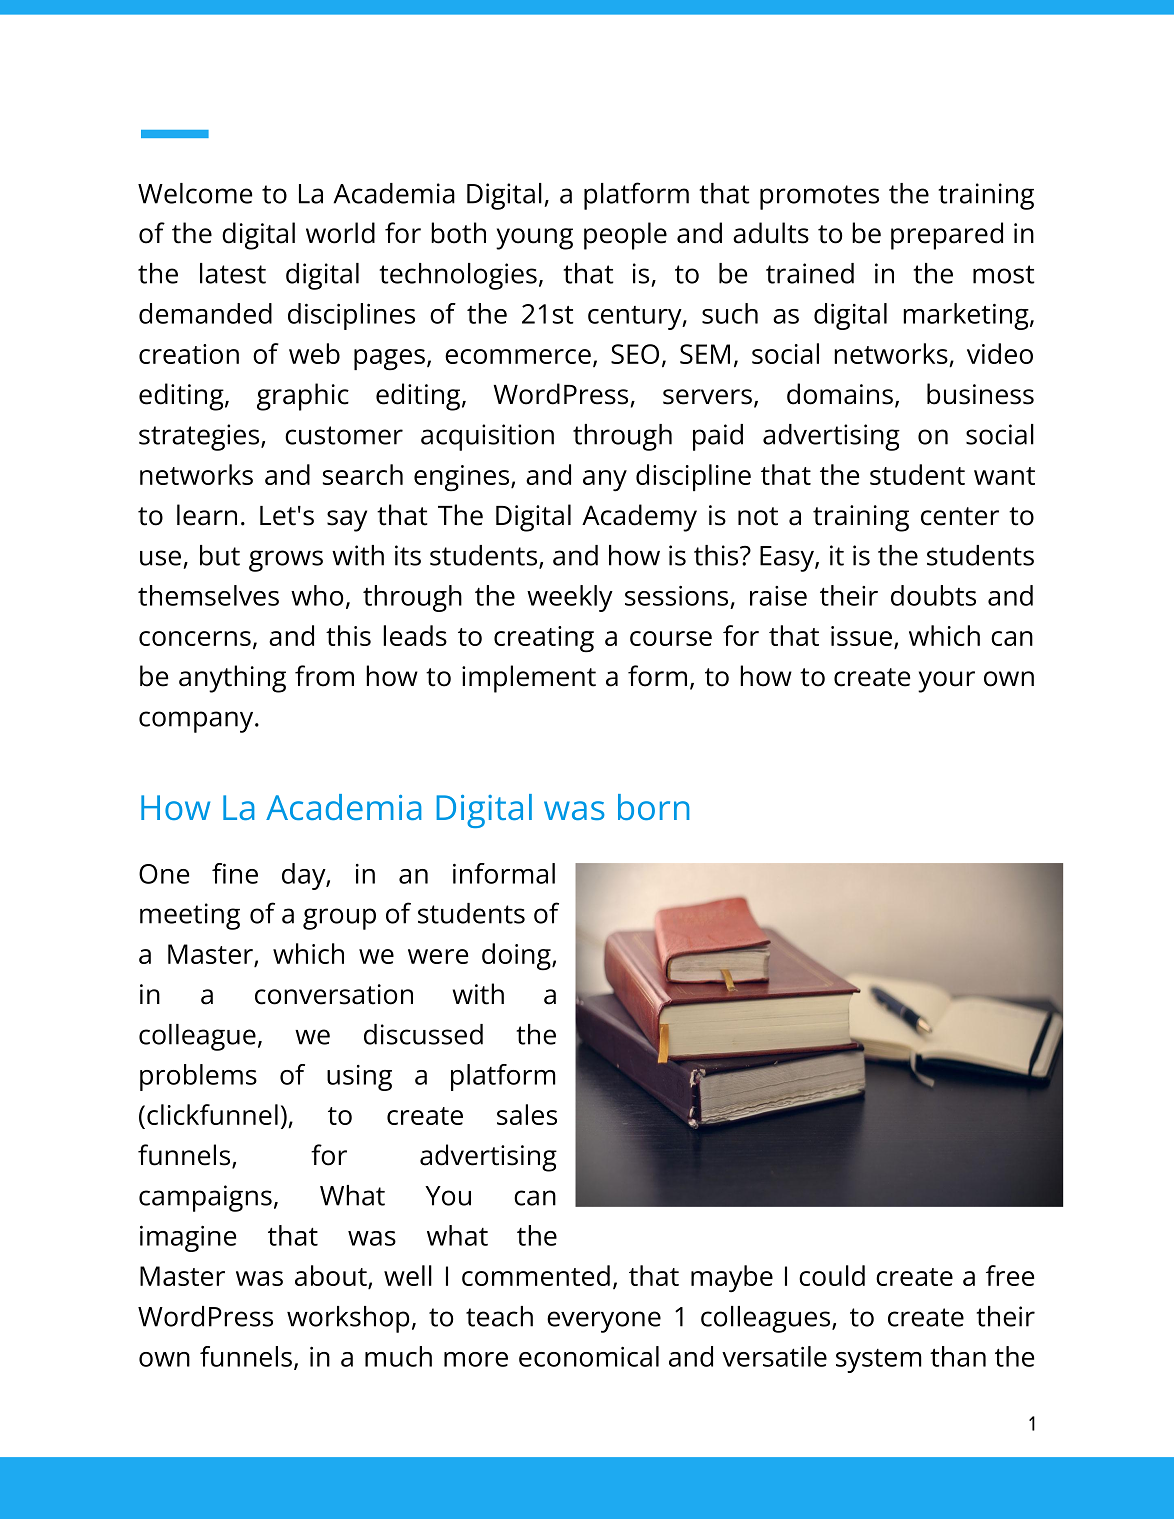 This page has width=1174, height=1519. What do you see at coordinates (604, 1322) in the page?
I see `everyone` at bounding box center [604, 1322].
